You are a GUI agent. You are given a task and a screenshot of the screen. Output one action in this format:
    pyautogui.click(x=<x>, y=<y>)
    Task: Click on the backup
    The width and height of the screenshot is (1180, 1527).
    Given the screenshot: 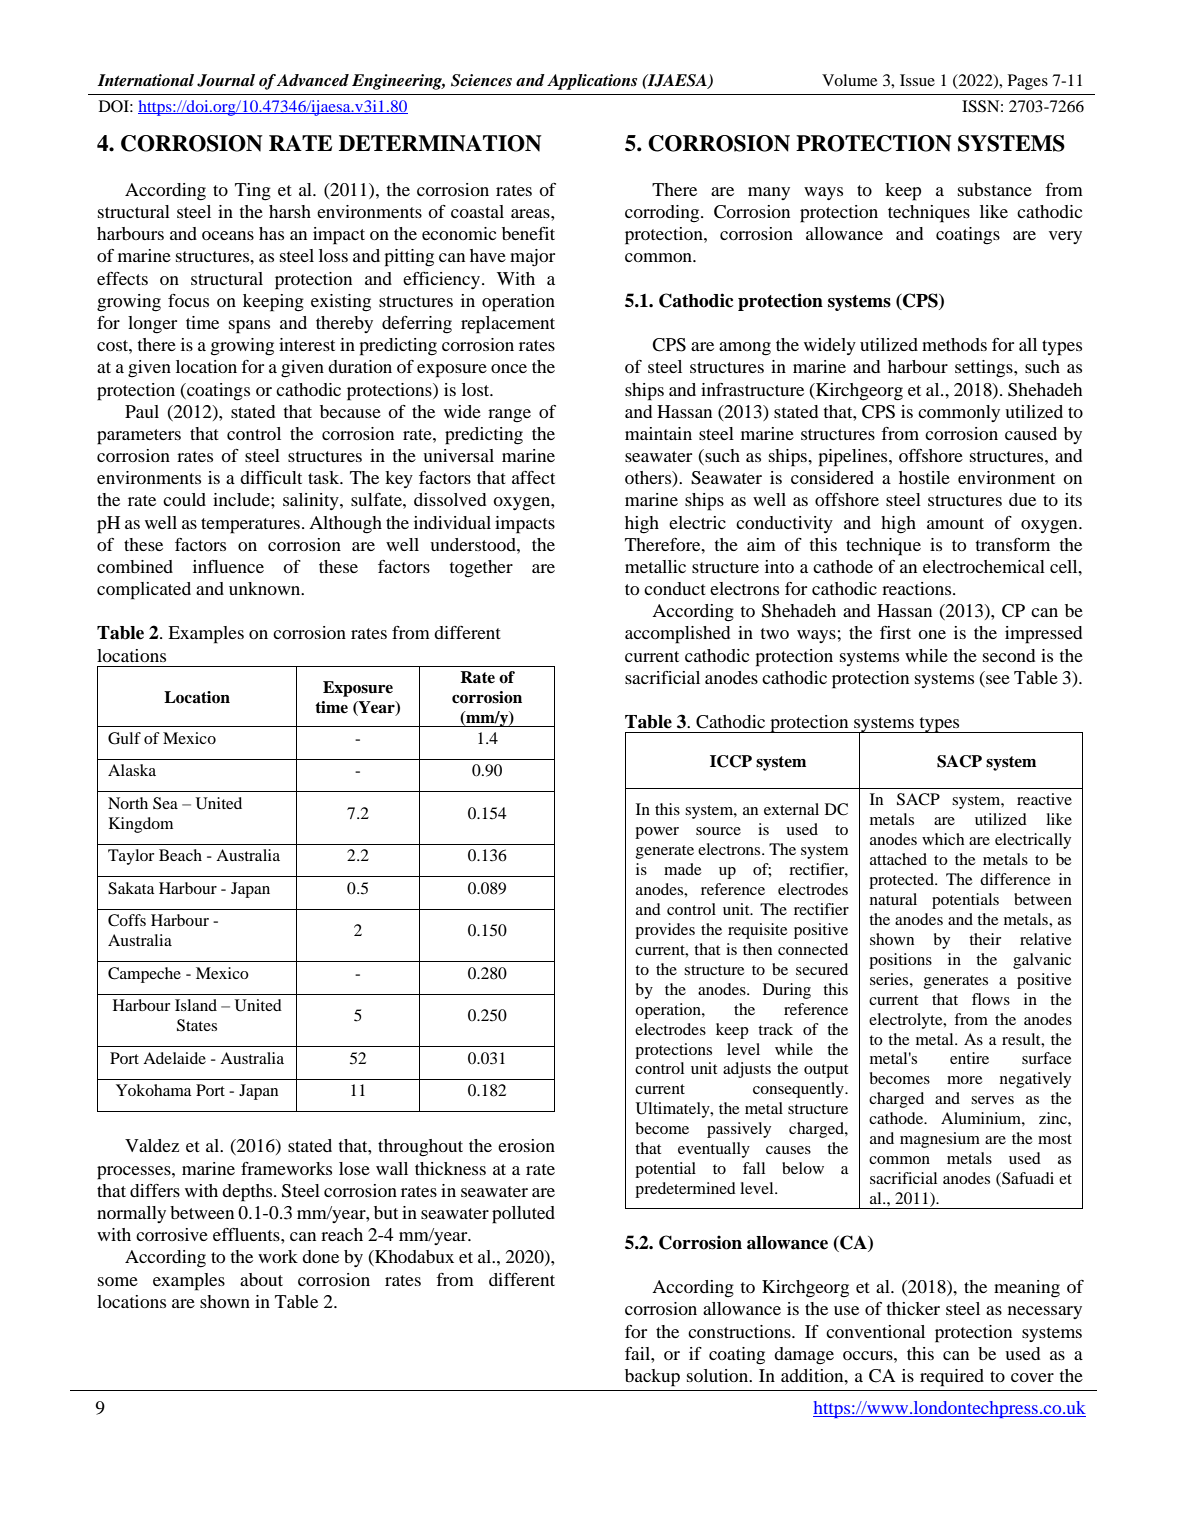 What is the action you would take?
    pyautogui.click(x=652, y=1378)
